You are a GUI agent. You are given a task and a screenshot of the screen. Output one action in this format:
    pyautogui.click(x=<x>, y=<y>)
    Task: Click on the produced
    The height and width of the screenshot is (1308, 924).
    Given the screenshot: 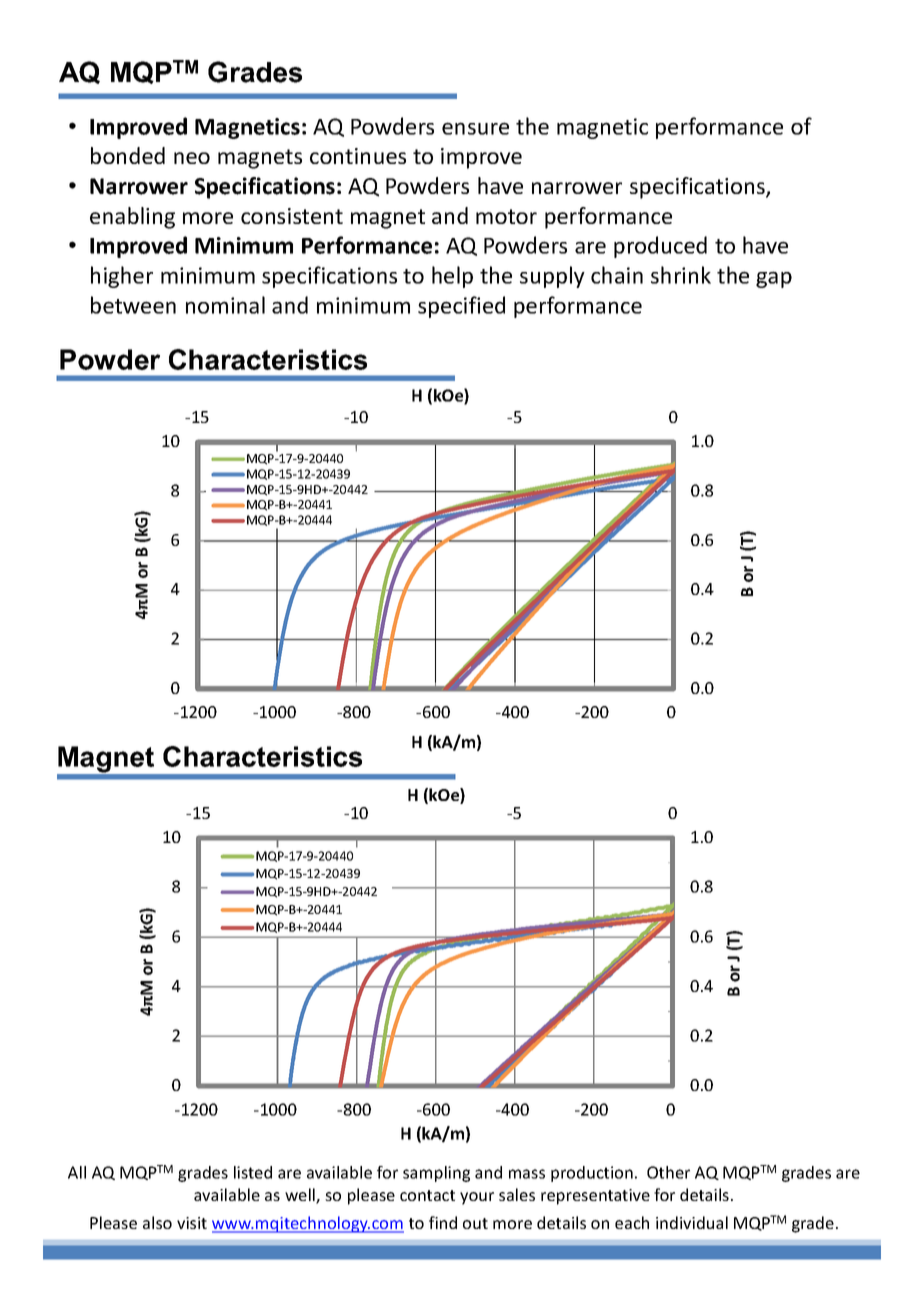 What is the action you would take?
    pyautogui.click(x=660, y=247)
